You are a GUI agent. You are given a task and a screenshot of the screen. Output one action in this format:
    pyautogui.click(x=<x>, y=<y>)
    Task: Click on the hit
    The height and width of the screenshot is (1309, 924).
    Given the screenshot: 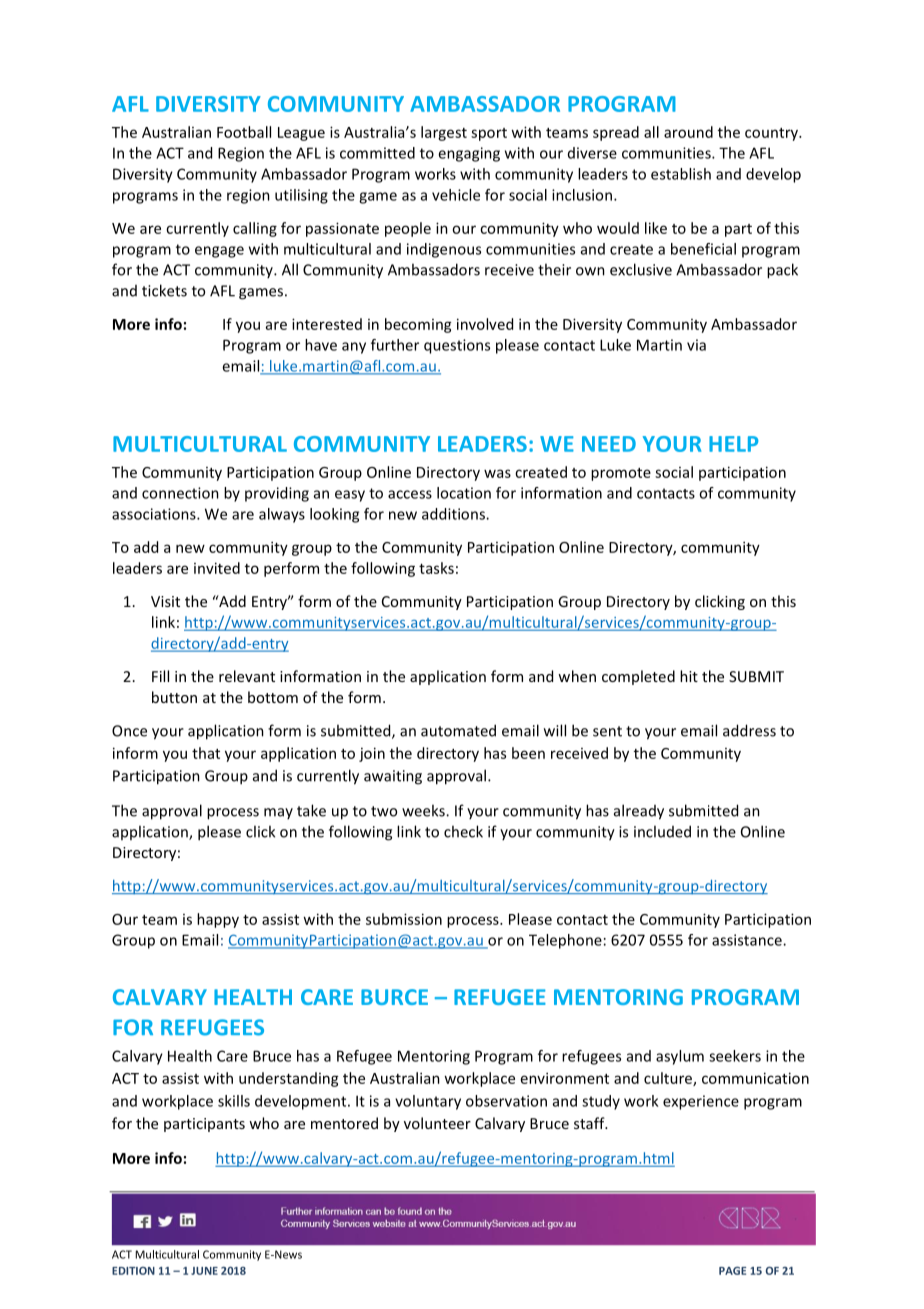 What is the action you would take?
    pyautogui.click(x=689, y=676)
